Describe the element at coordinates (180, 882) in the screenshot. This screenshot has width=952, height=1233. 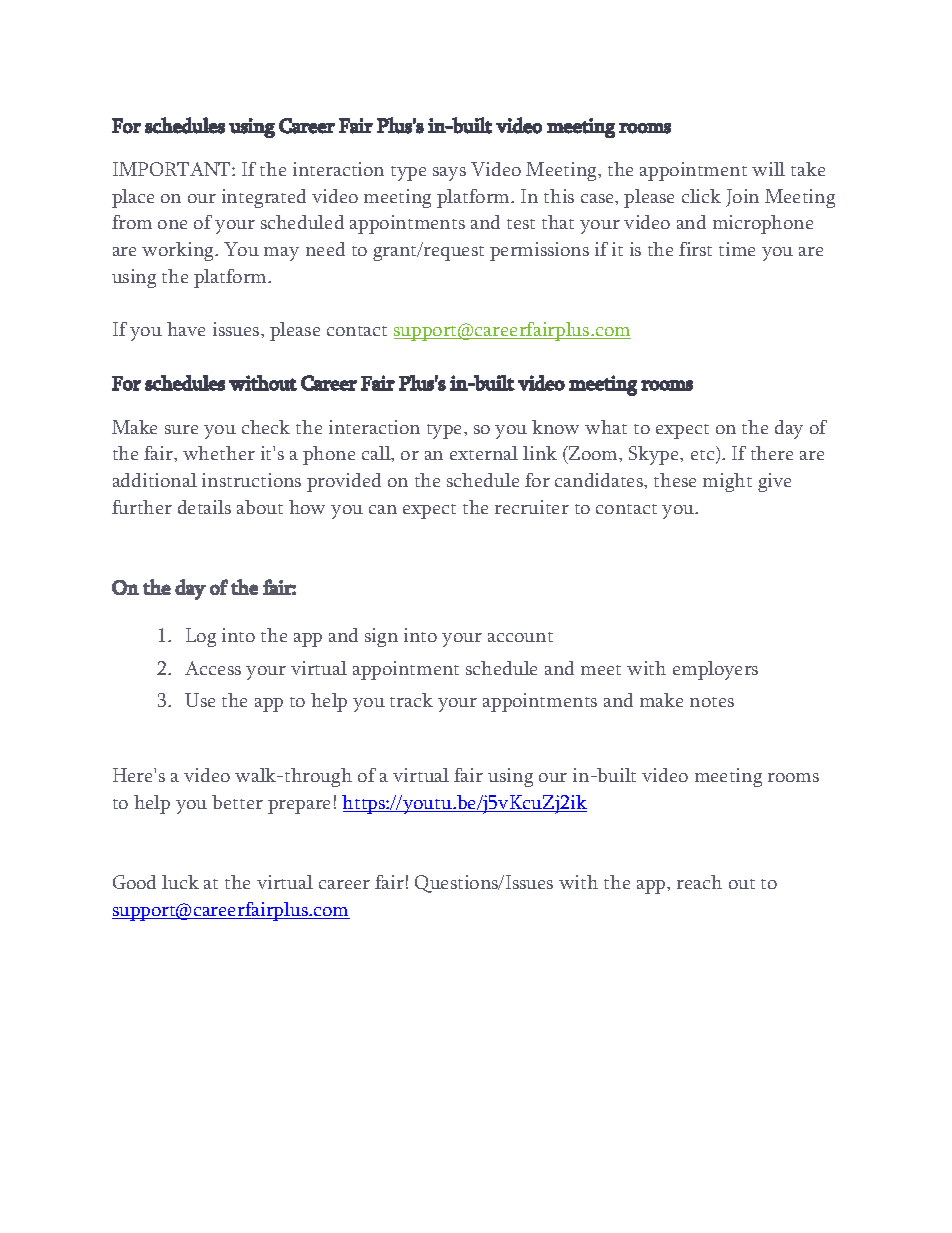
I see `luck` at that location.
